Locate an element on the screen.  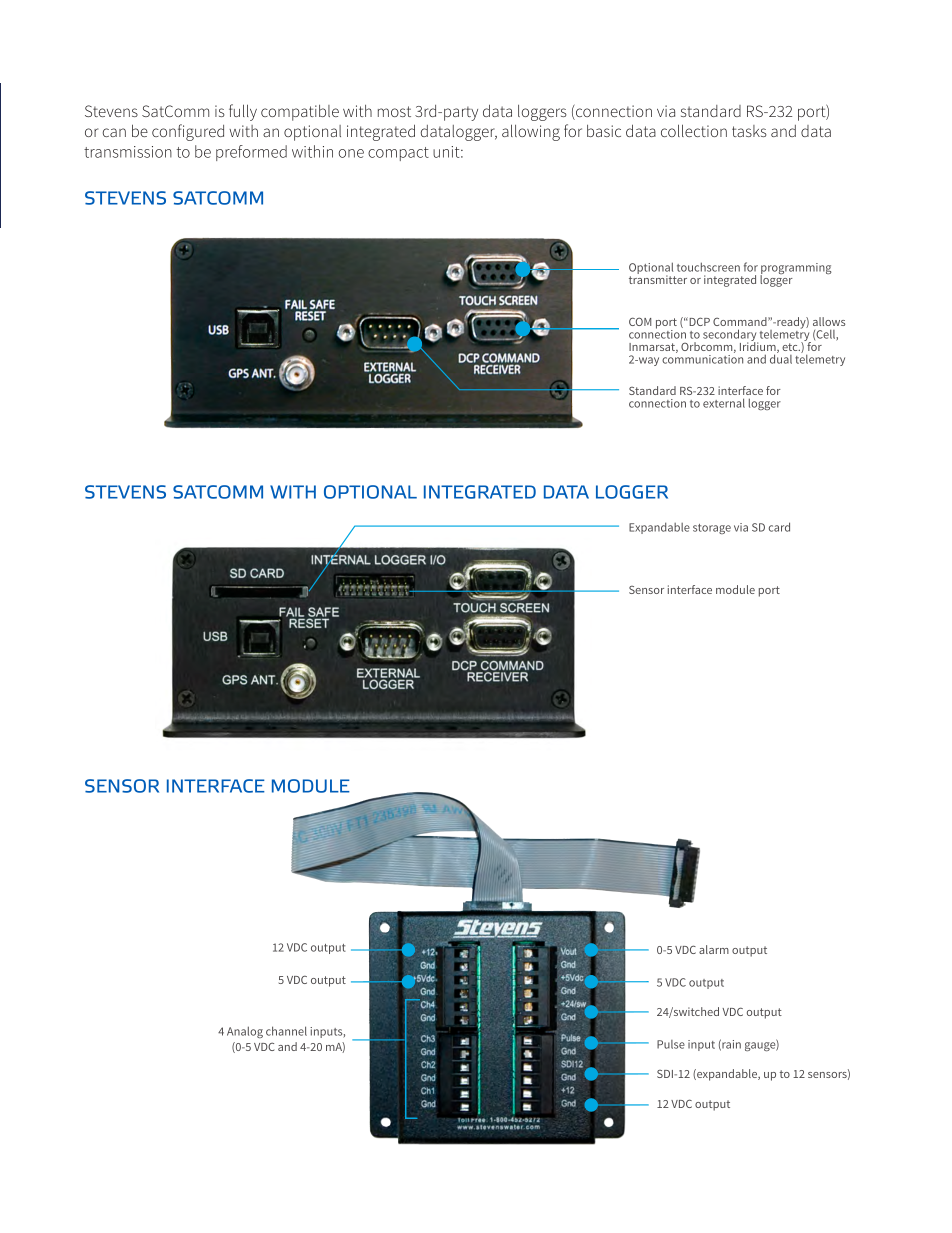
tasks is located at coordinates (749, 131).
